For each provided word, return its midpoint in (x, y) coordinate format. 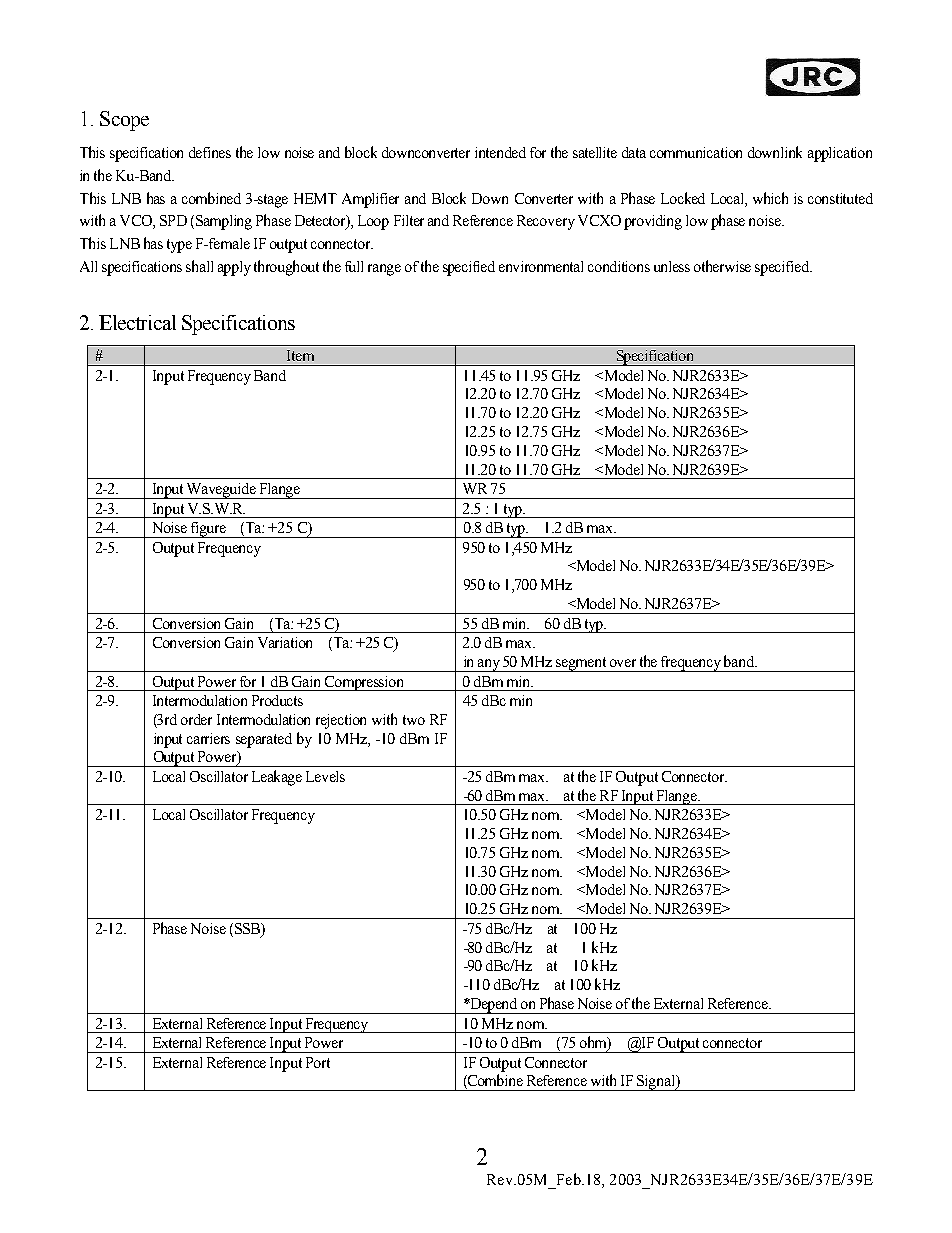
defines (210, 152)
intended (500, 152)
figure (209, 530)
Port (318, 1062)
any (489, 665)
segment (582, 664)
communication (696, 152)
